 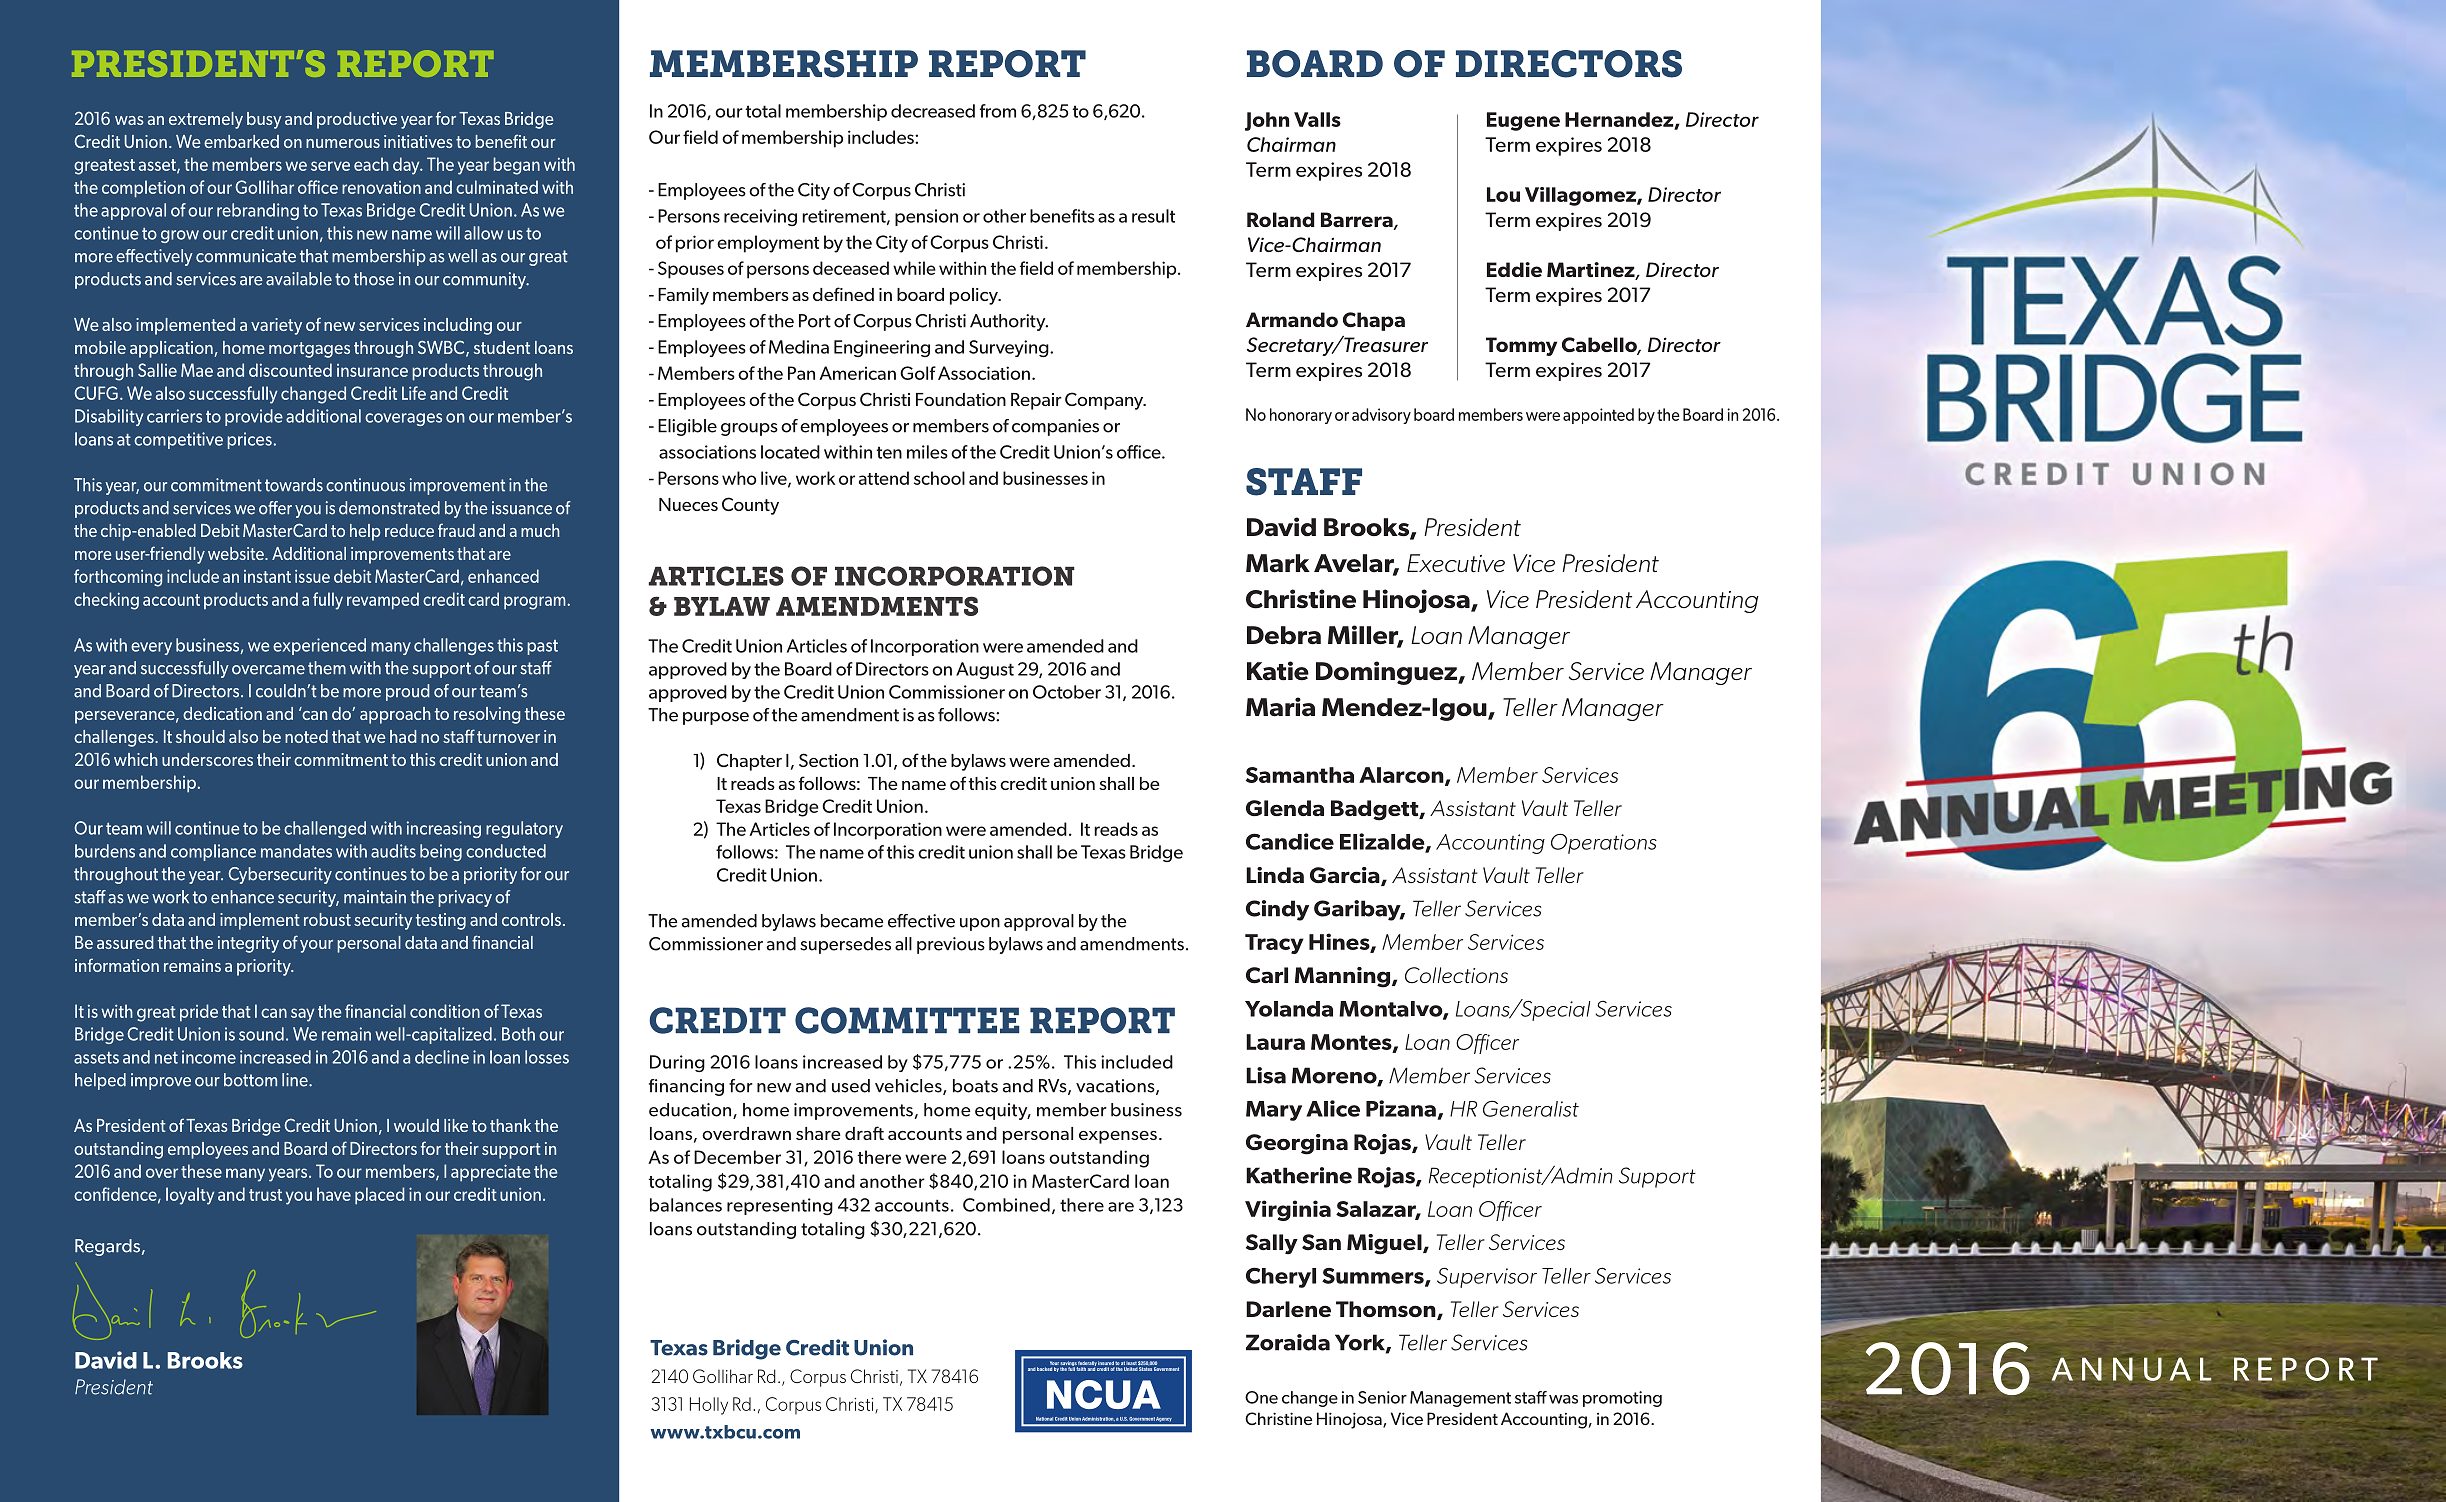 What do you see at coordinates (1352, 1043) in the screenshot?
I see `Montes` at bounding box center [1352, 1043].
